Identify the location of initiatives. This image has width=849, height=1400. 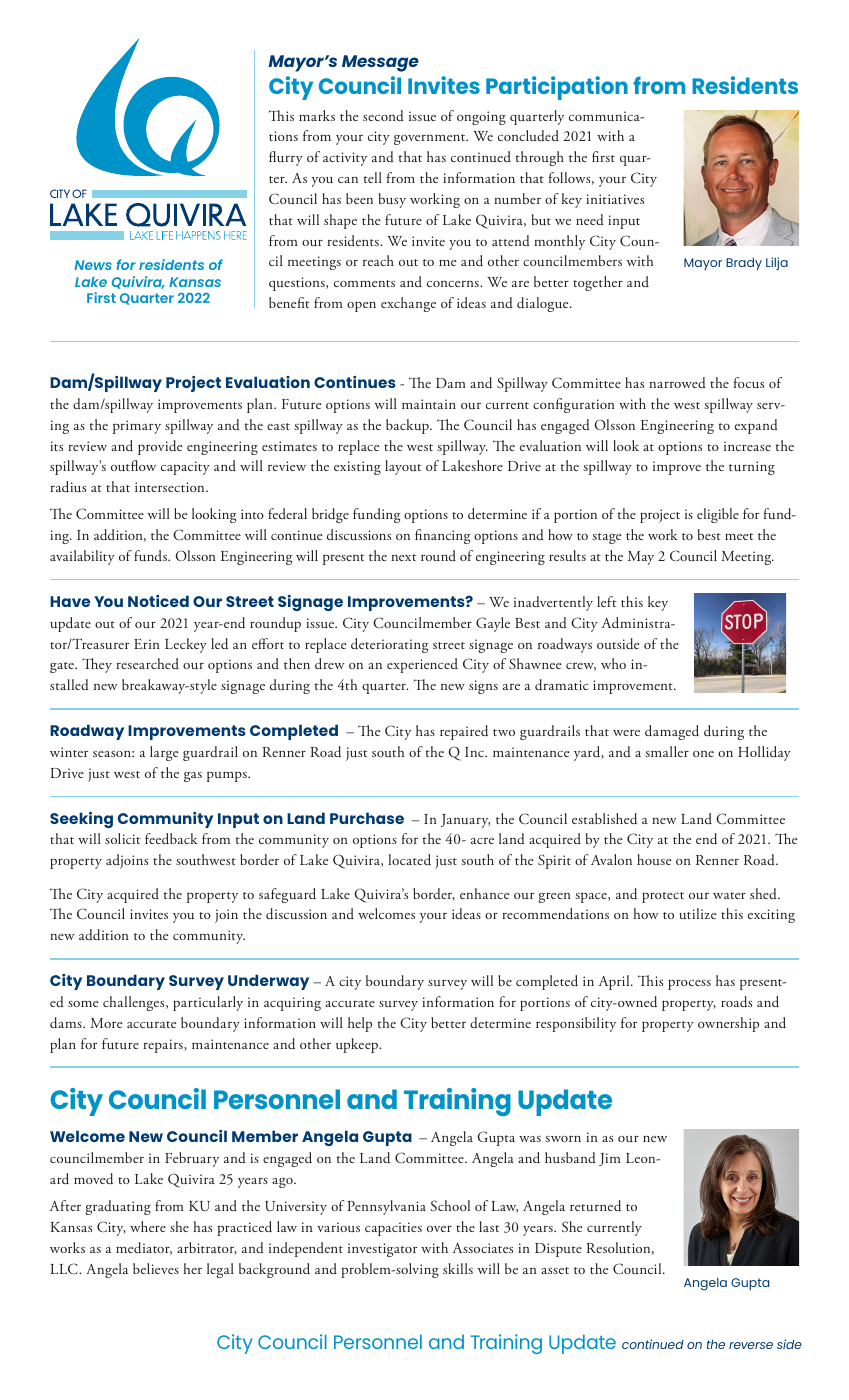
(615, 199).
